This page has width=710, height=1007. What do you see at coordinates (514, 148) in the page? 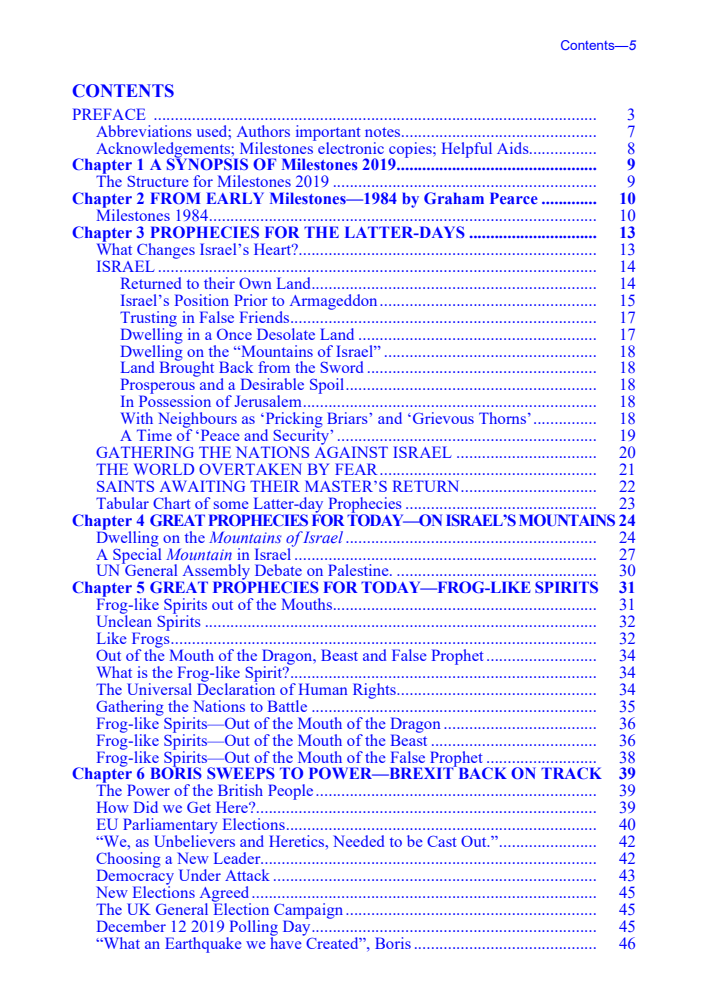
I see `Aids` at bounding box center [514, 148].
